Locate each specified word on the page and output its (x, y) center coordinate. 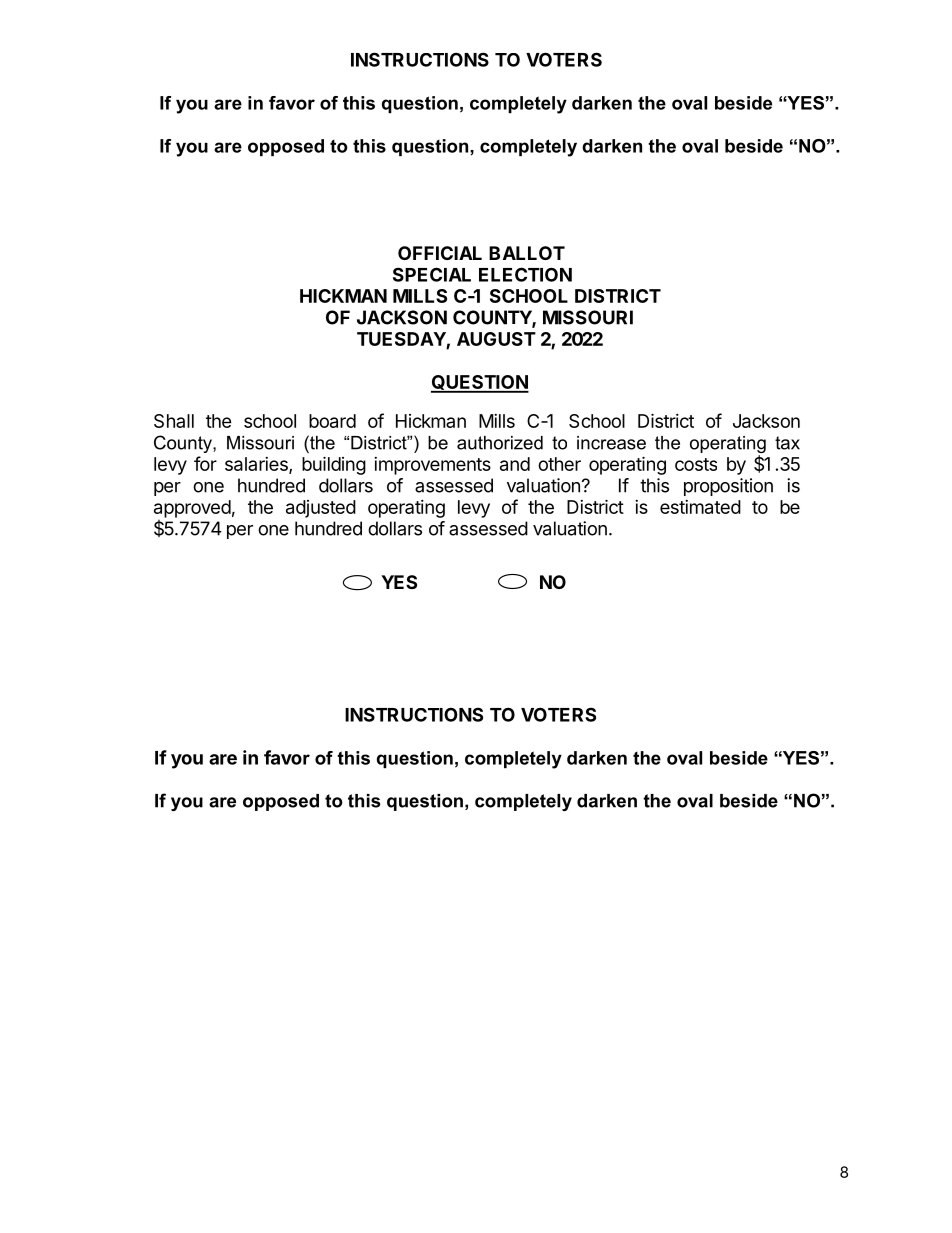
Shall (174, 421)
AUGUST (496, 339)
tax (787, 443)
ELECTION (525, 274)
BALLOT (527, 253)
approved (192, 509)
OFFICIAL (440, 253)
